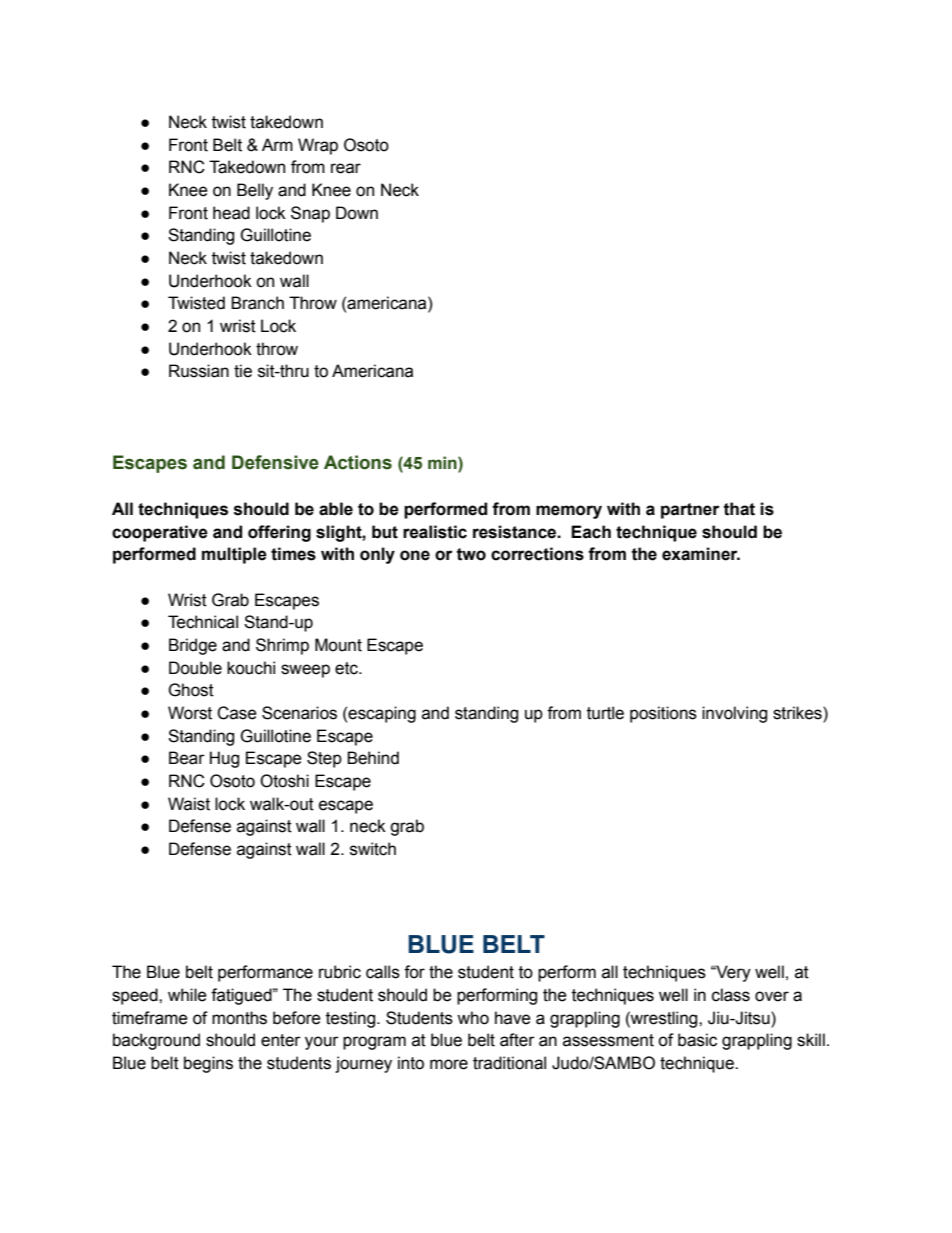 This page has height=1233, width=952. What do you see at coordinates (318, 146) in the page?
I see `Wrap` at bounding box center [318, 146].
